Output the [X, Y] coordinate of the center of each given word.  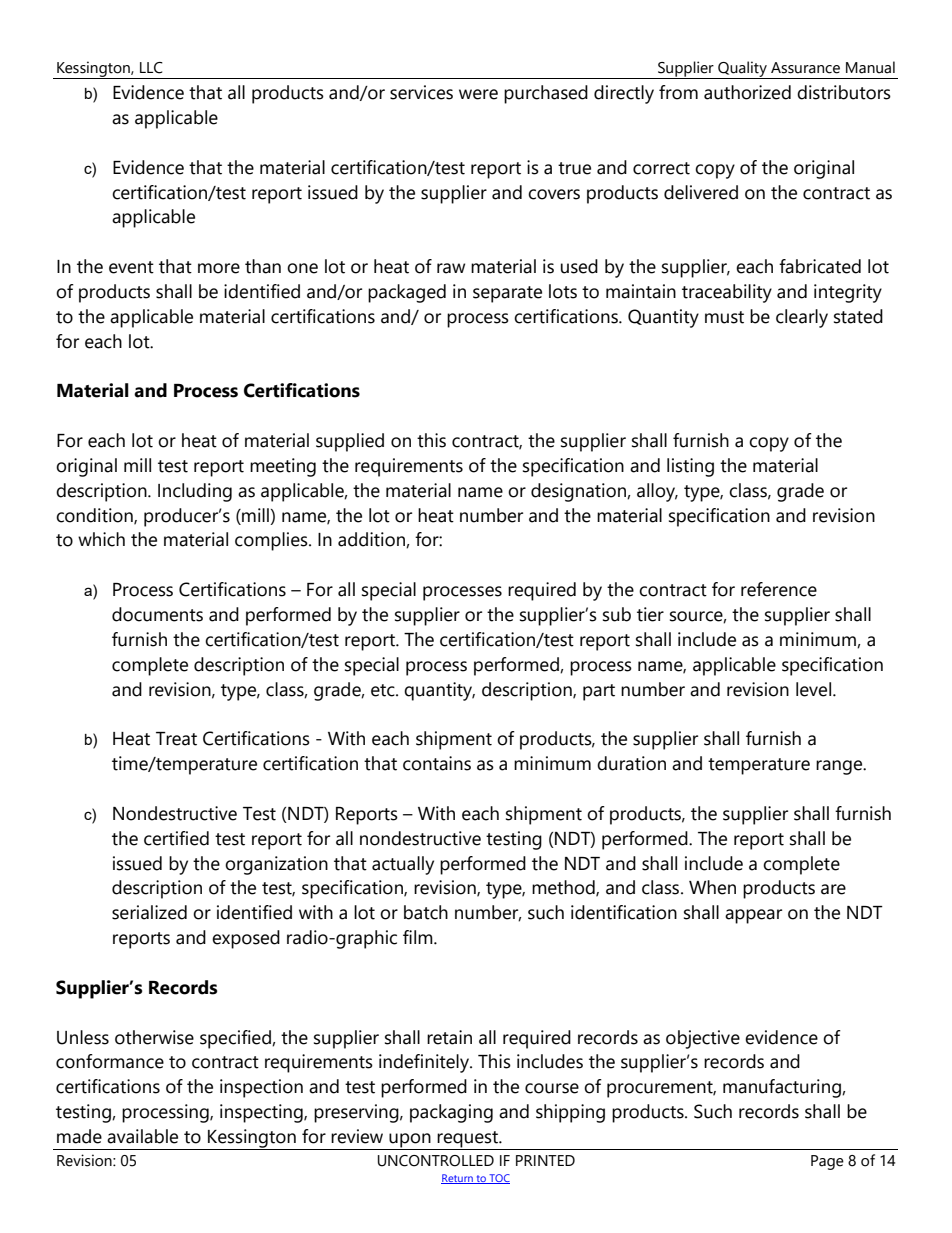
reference [779, 589]
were [478, 94]
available [142, 1136]
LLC [151, 68]
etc [384, 690]
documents [157, 614]
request [468, 1140]
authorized [747, 92]
